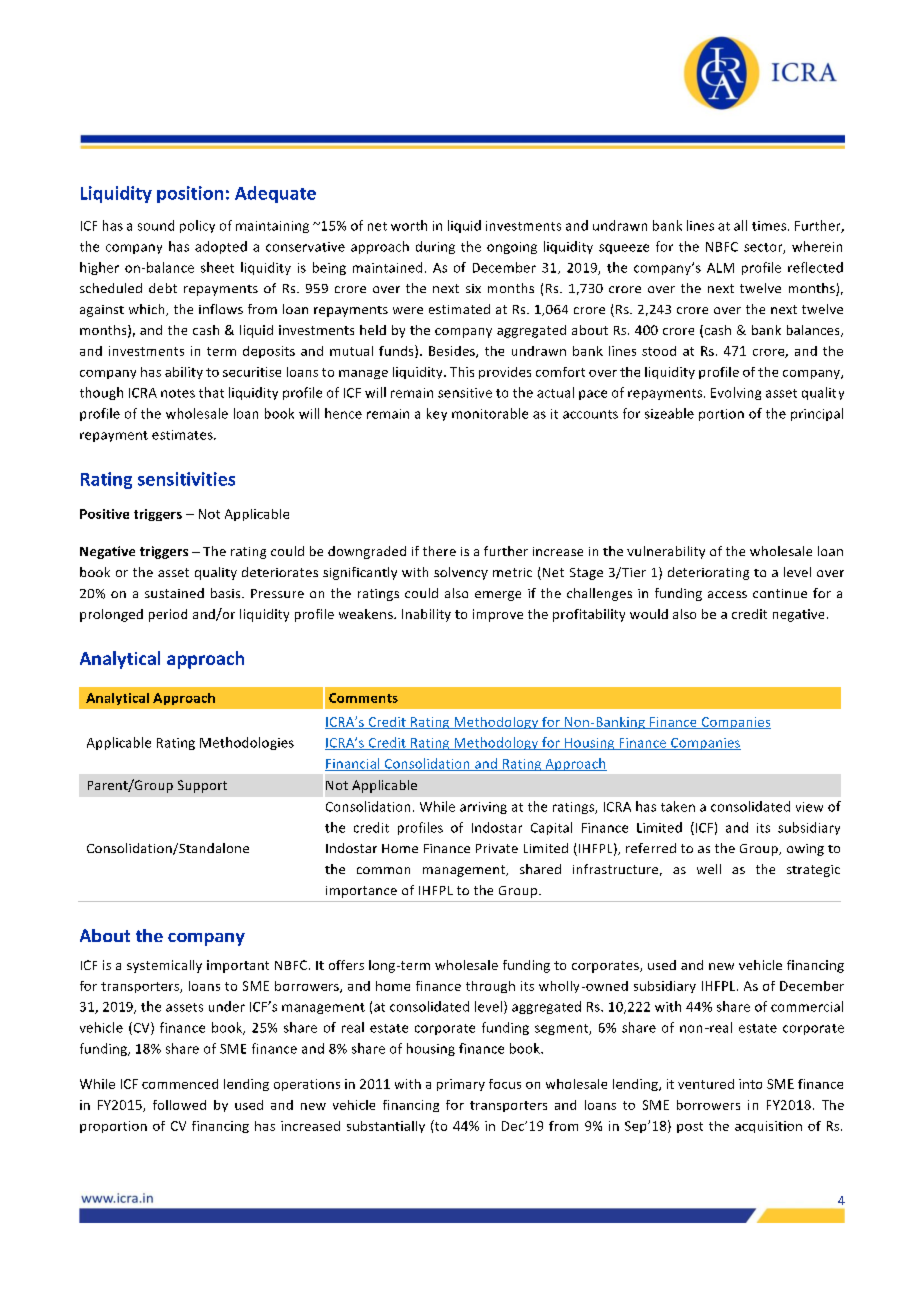 This screenshot has width=924, height=1309. Describe the element at coordinates (179, 1105) in the screenshot. I see `followed` at that location.
